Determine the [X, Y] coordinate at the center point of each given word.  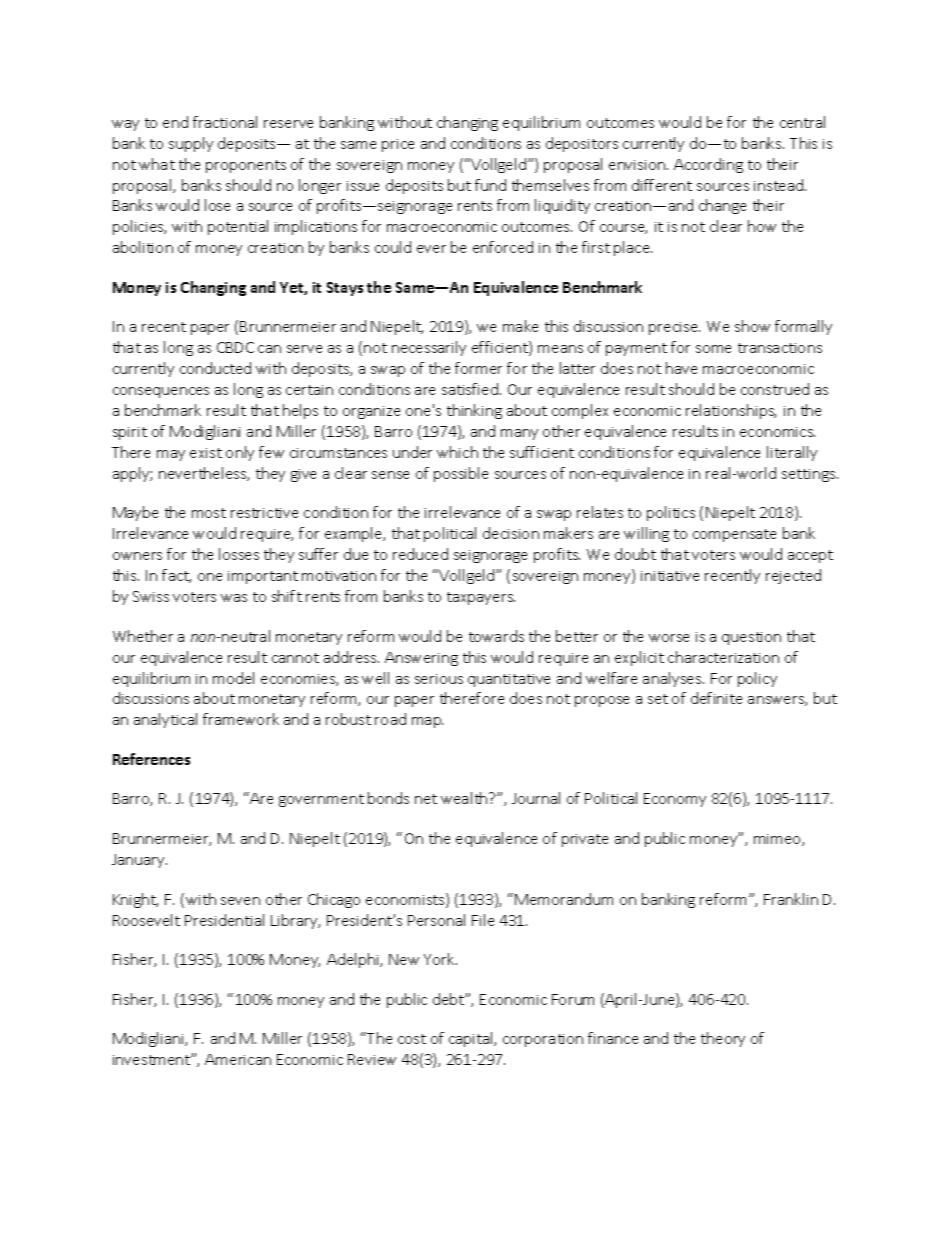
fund [490, 185]
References [151, 759]
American [238, 1059]
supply [191, 144]
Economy [675, 800]
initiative [670, 576]
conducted [215, 368]
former [478, 368]
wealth [465, 798]
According [708, 165]
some [713, 349]
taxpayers [481, 598]
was [234, 598]
